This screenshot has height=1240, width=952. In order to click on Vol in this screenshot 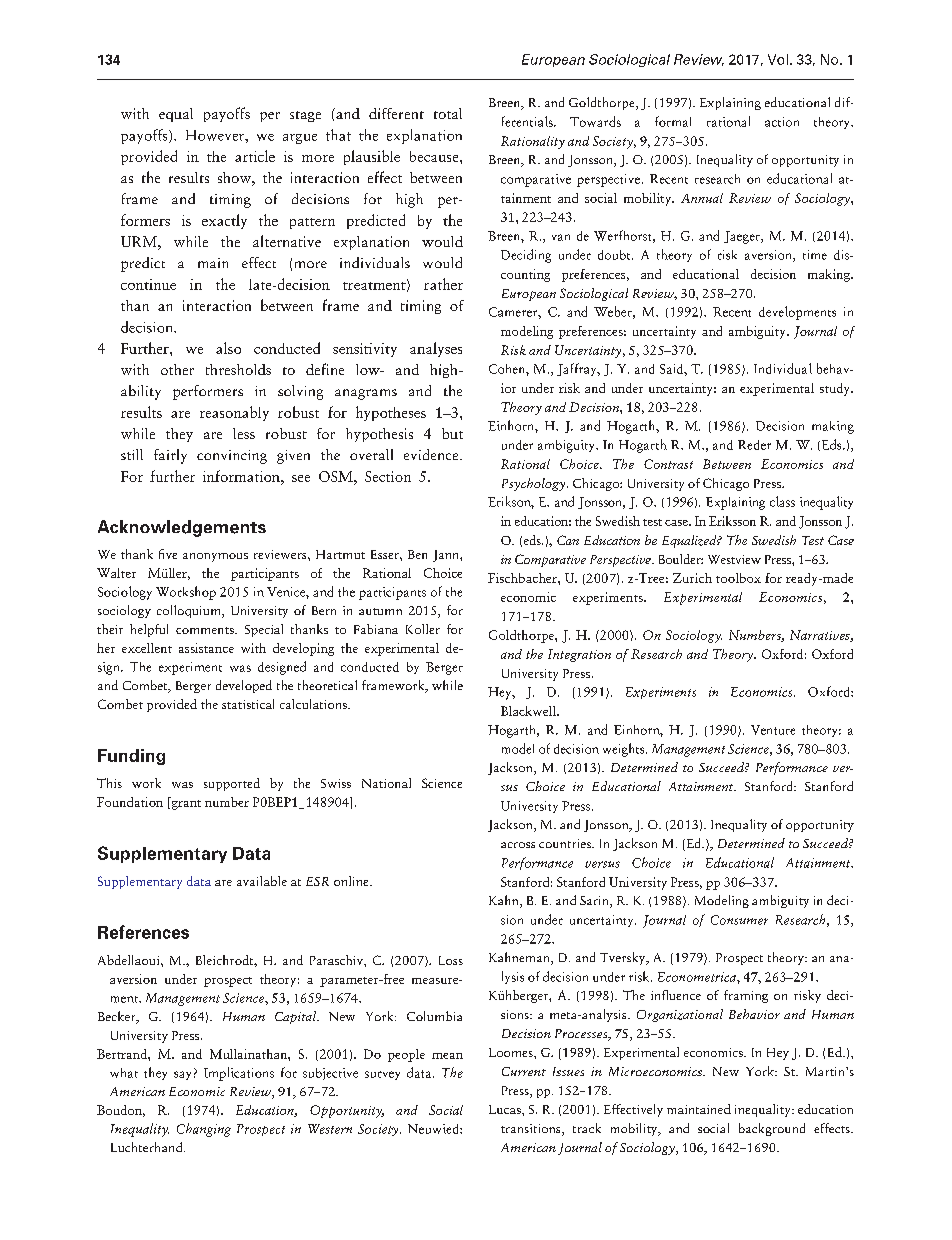, I will do `click(778, 59)`.
